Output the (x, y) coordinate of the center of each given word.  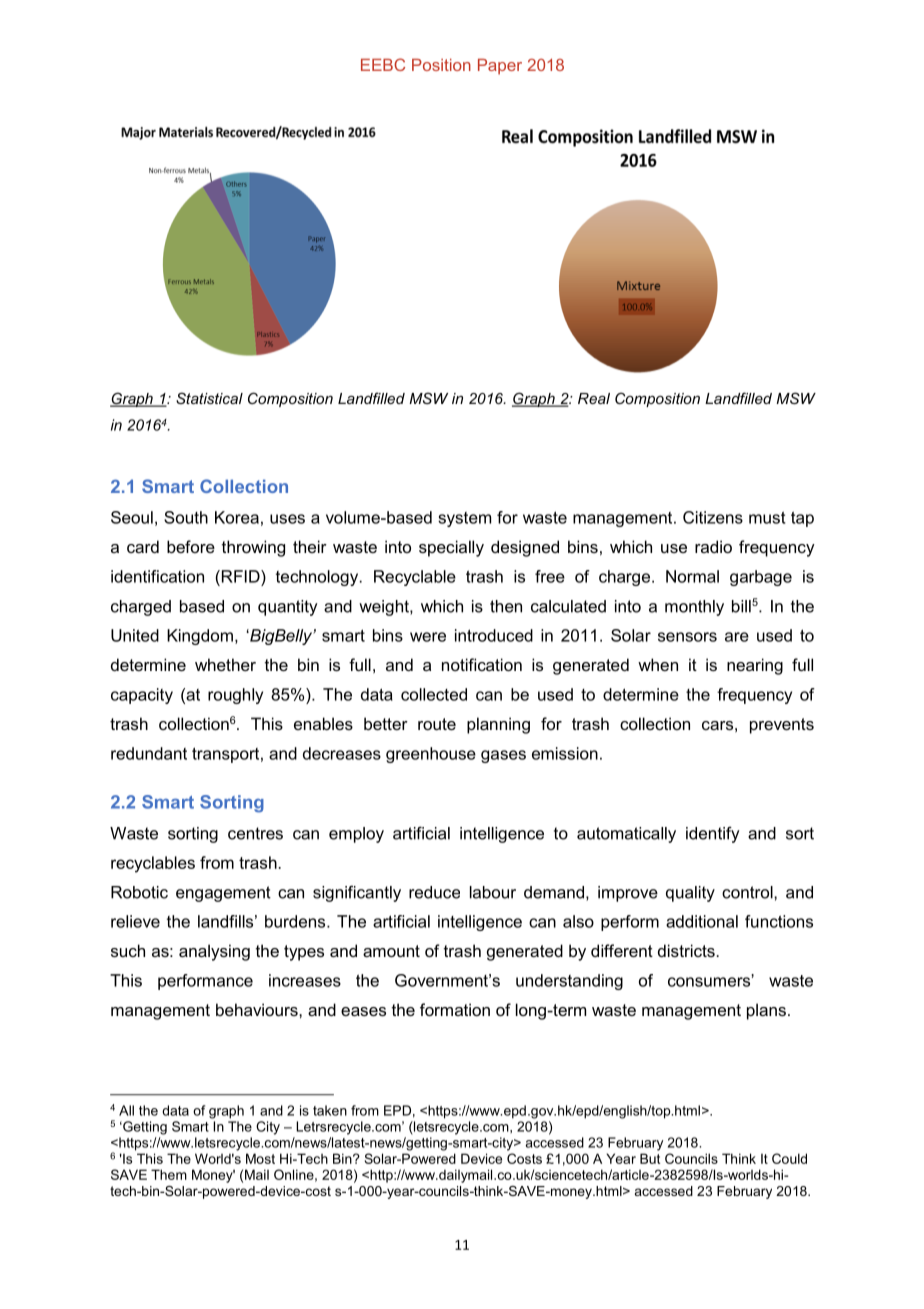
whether (225, 664)
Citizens (713, 517)
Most (260, 1158)
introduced (494, 635)
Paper (500, 67)
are (737, 637)
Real (594, 398)
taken (330, 1110)
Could (789, 1158)
